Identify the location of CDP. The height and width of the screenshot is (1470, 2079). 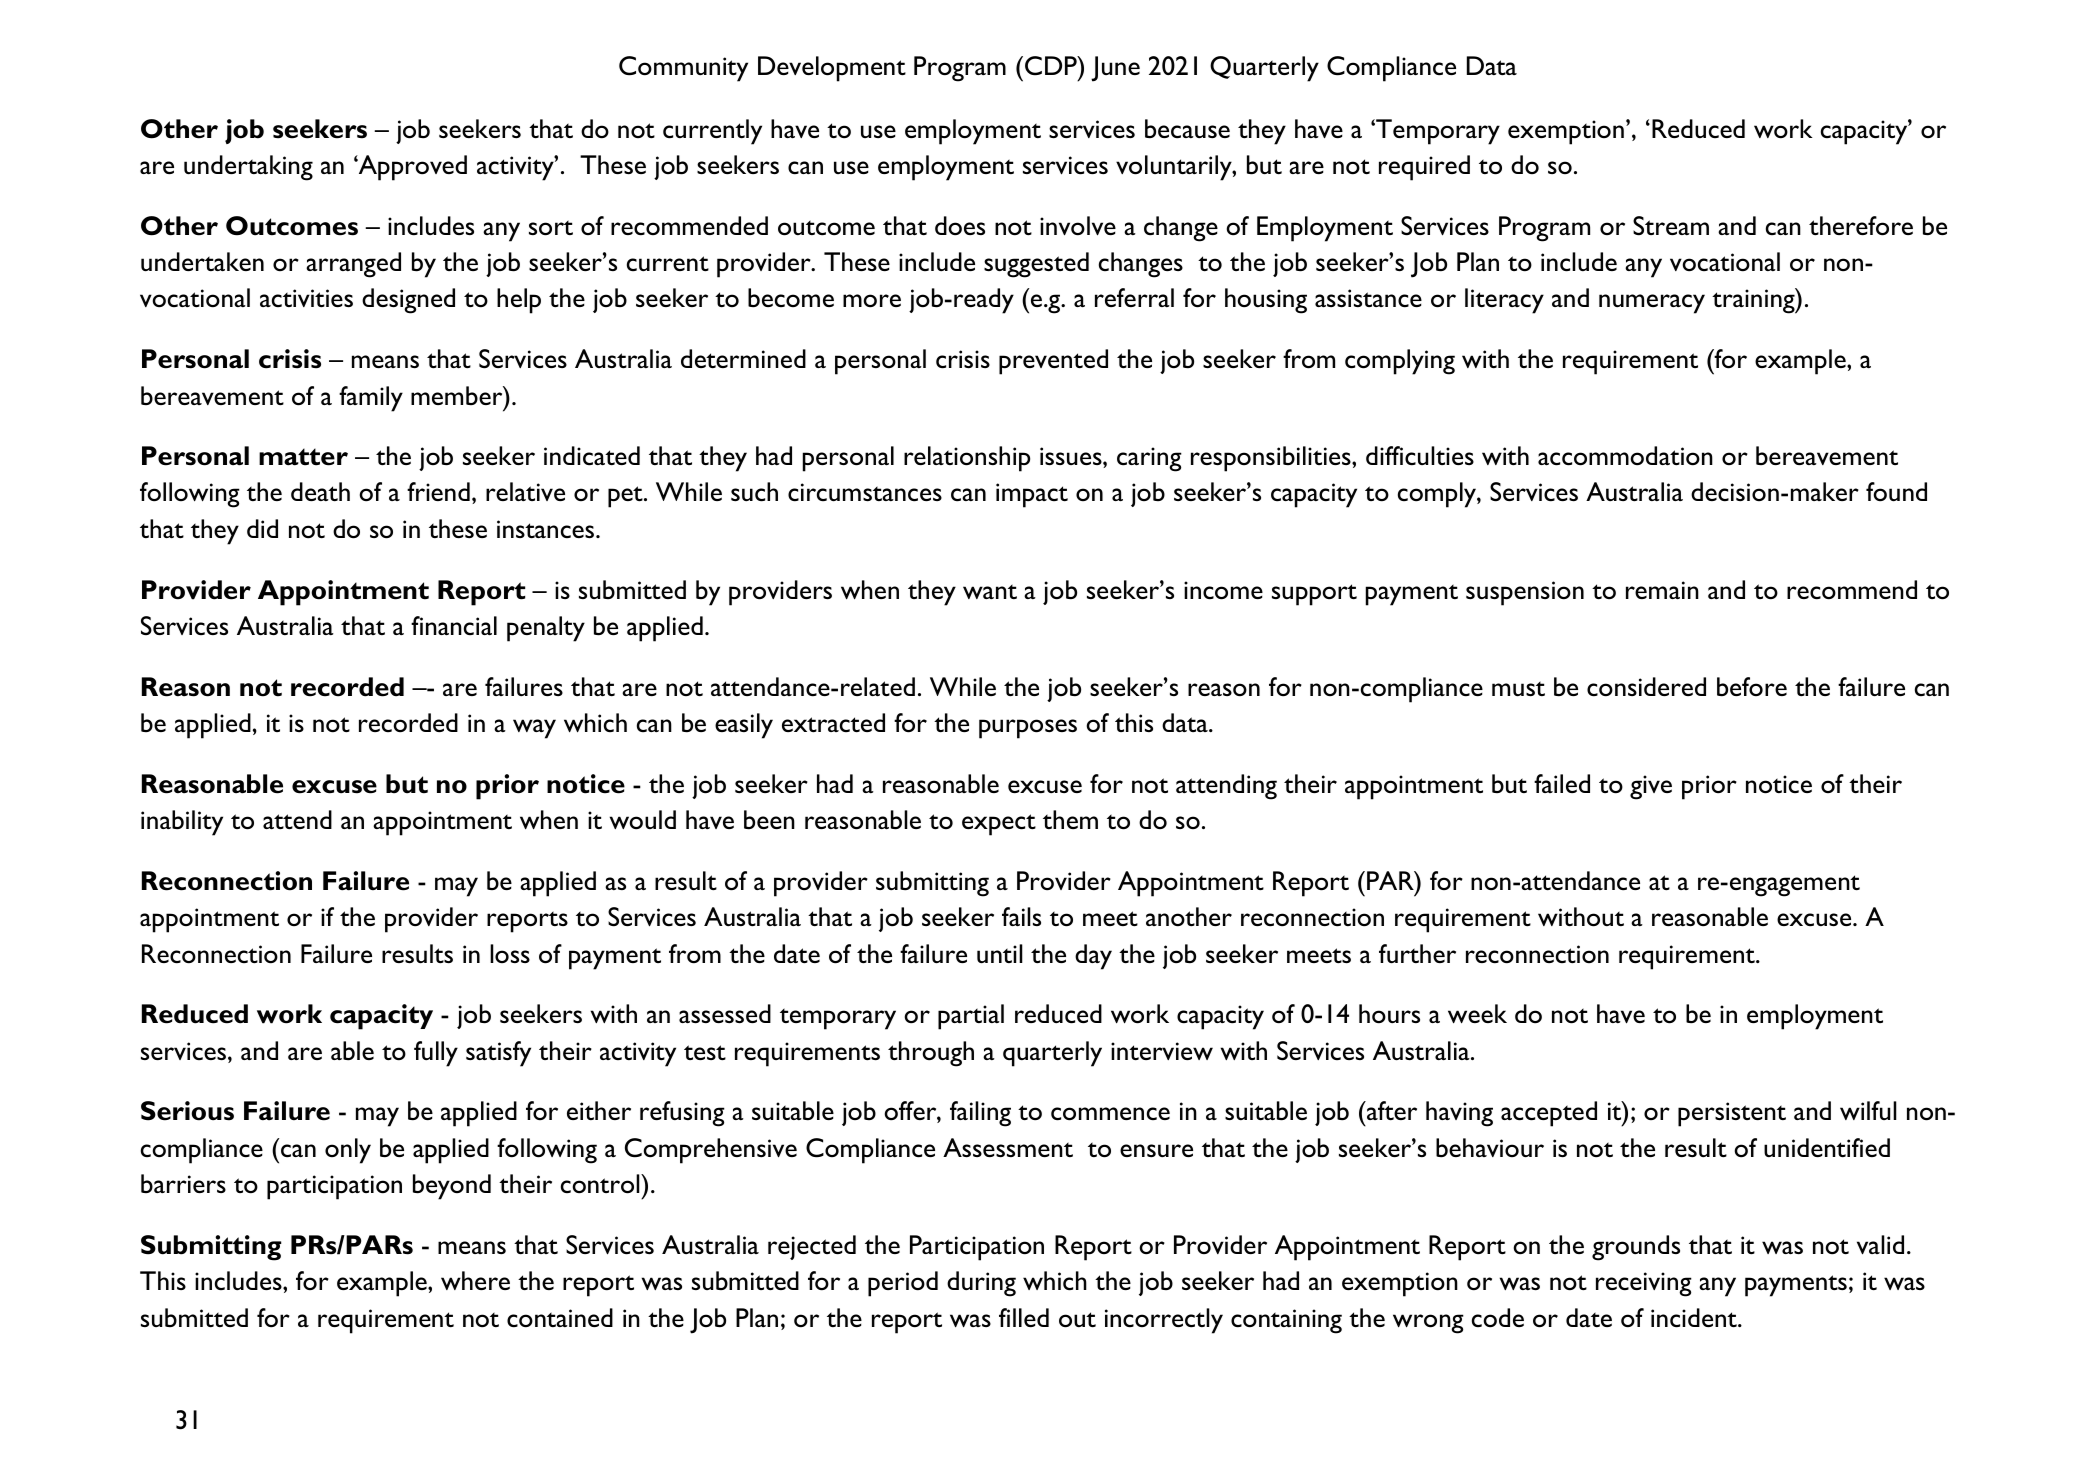
(1052, 66).
